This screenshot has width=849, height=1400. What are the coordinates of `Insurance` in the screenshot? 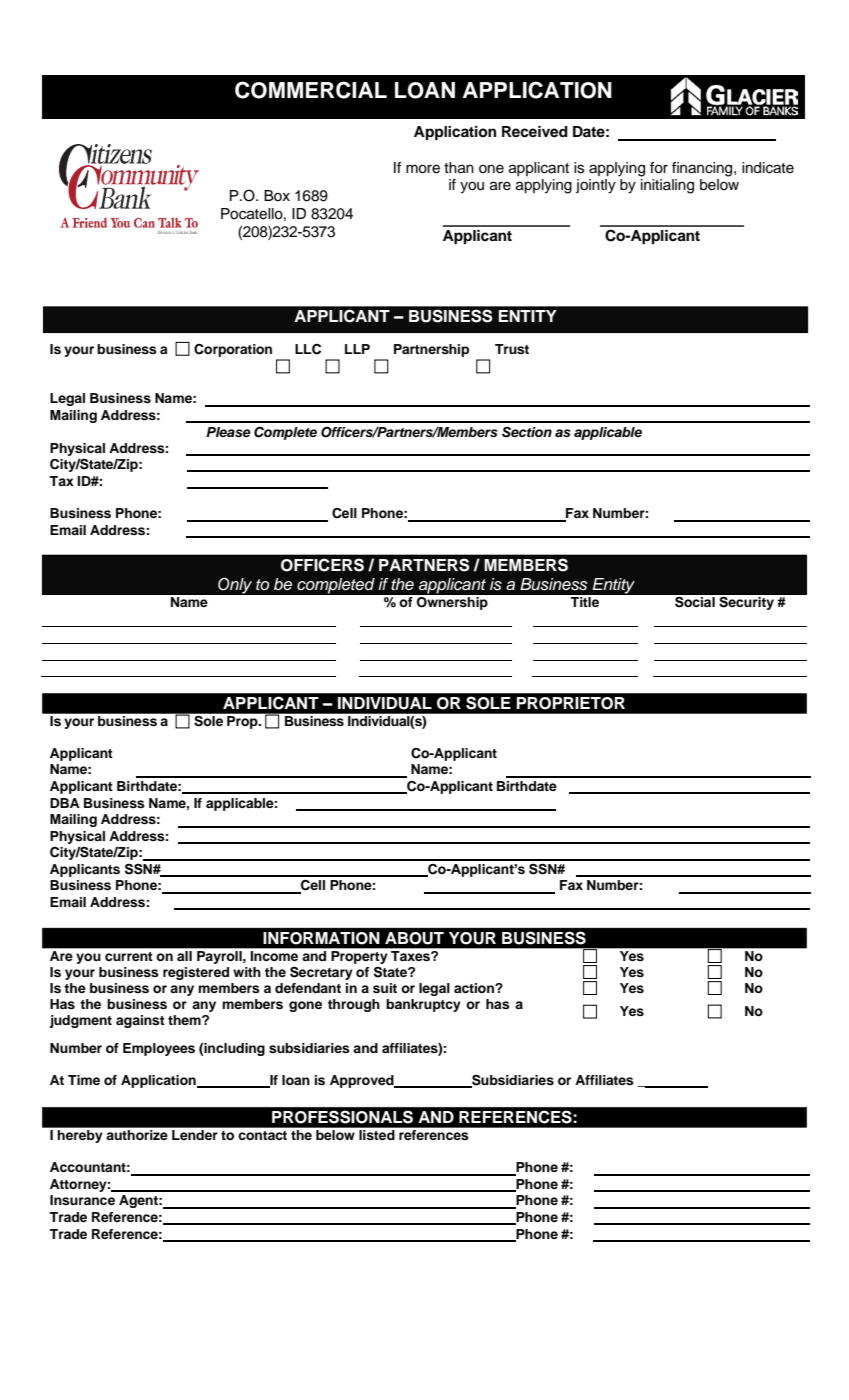 It's located at (82, 1200).
